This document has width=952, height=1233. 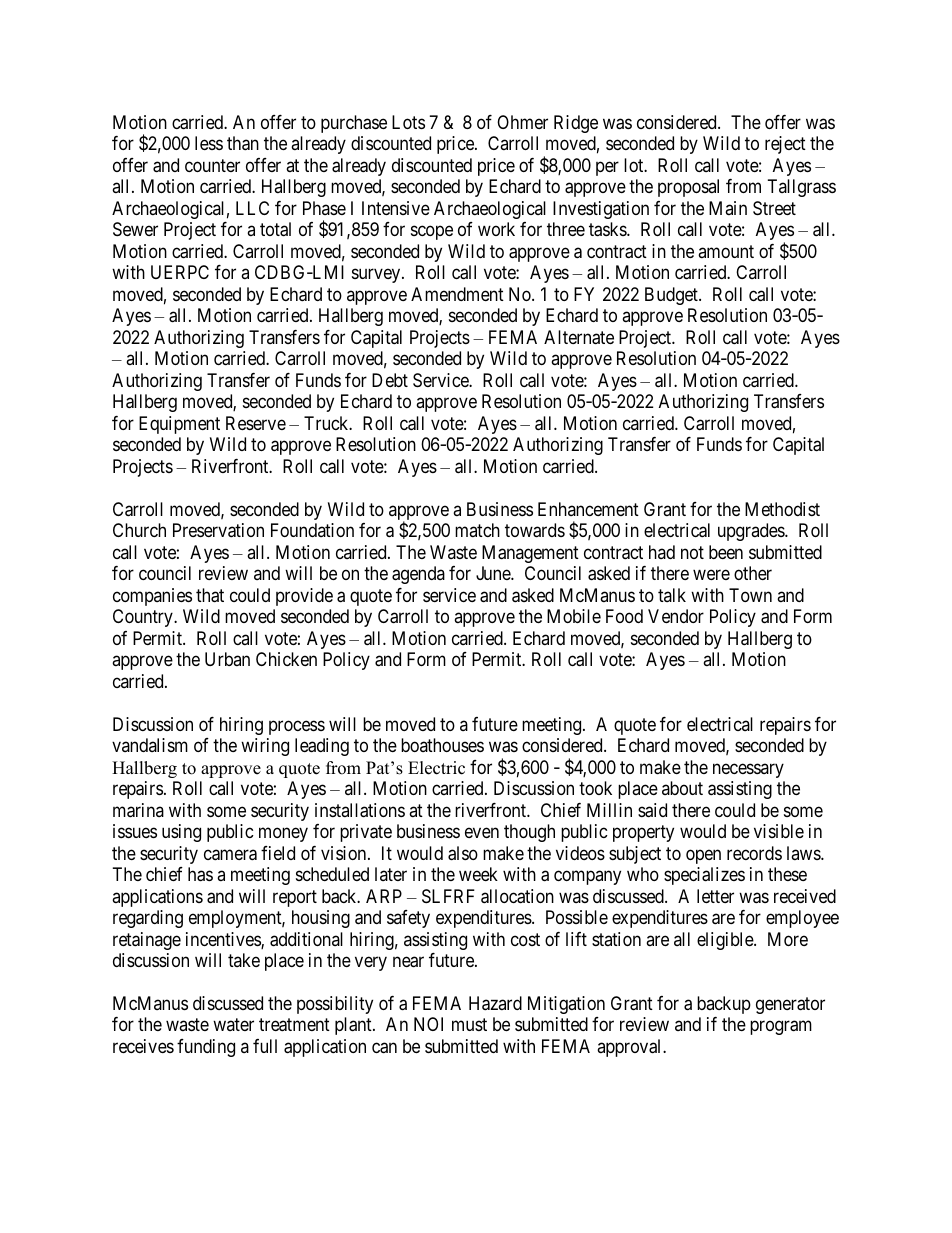 I want to click on were, so click(x=711, y=575).
